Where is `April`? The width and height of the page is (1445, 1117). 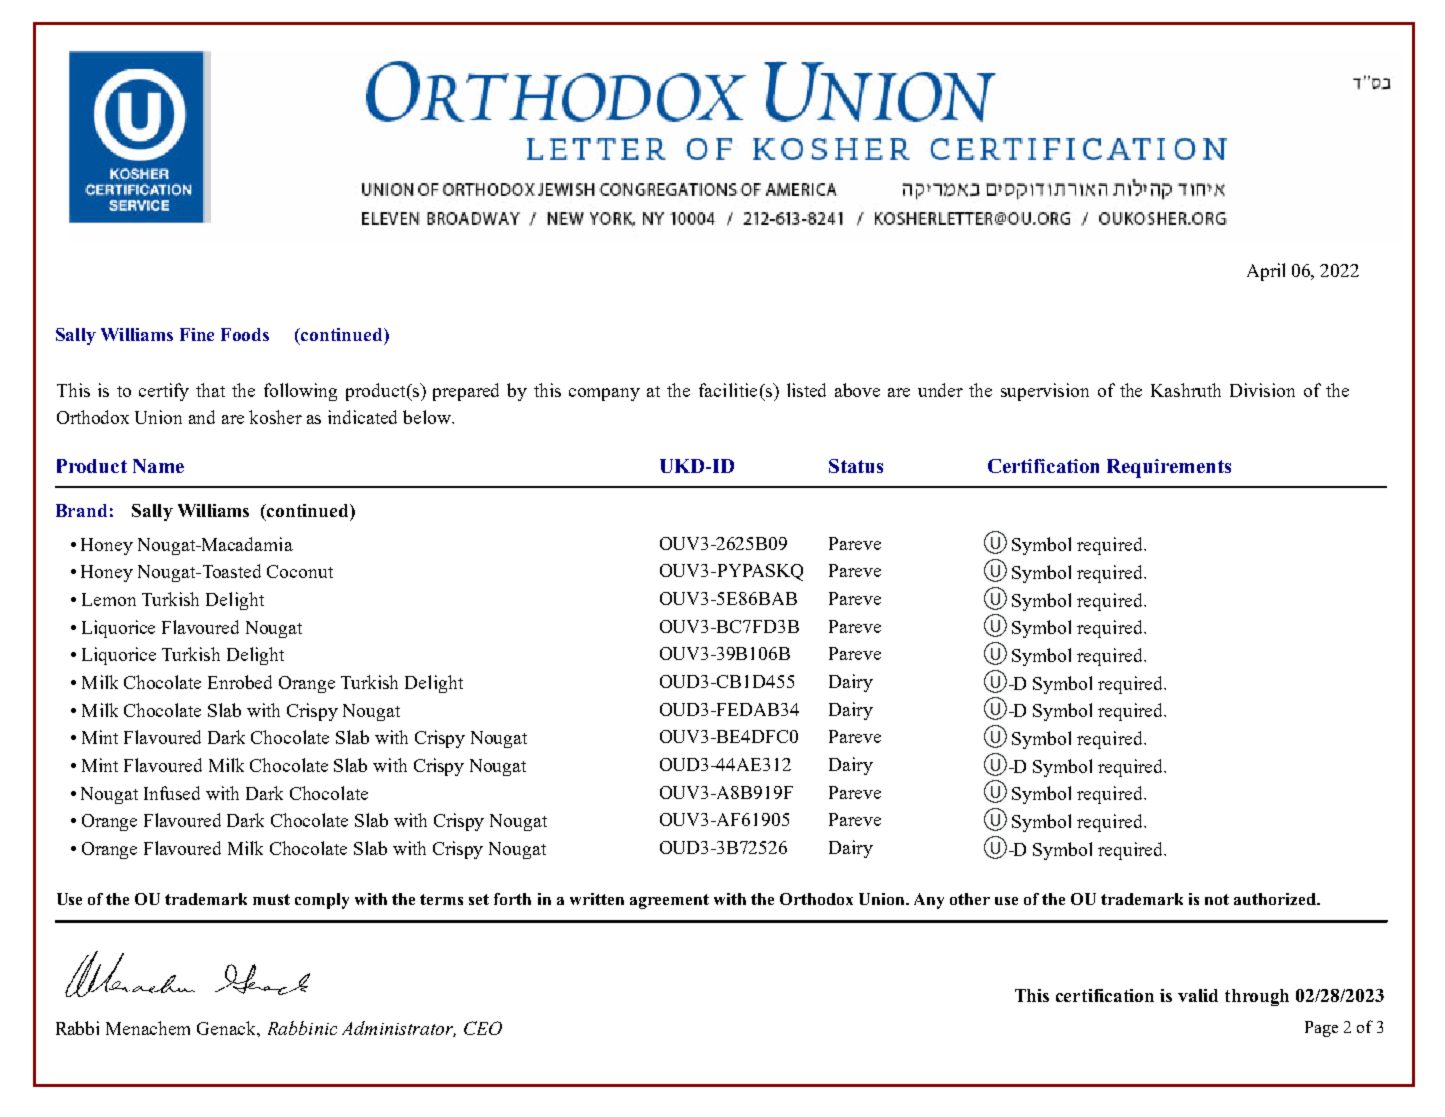 April is located at coordinates (1266, 272).
